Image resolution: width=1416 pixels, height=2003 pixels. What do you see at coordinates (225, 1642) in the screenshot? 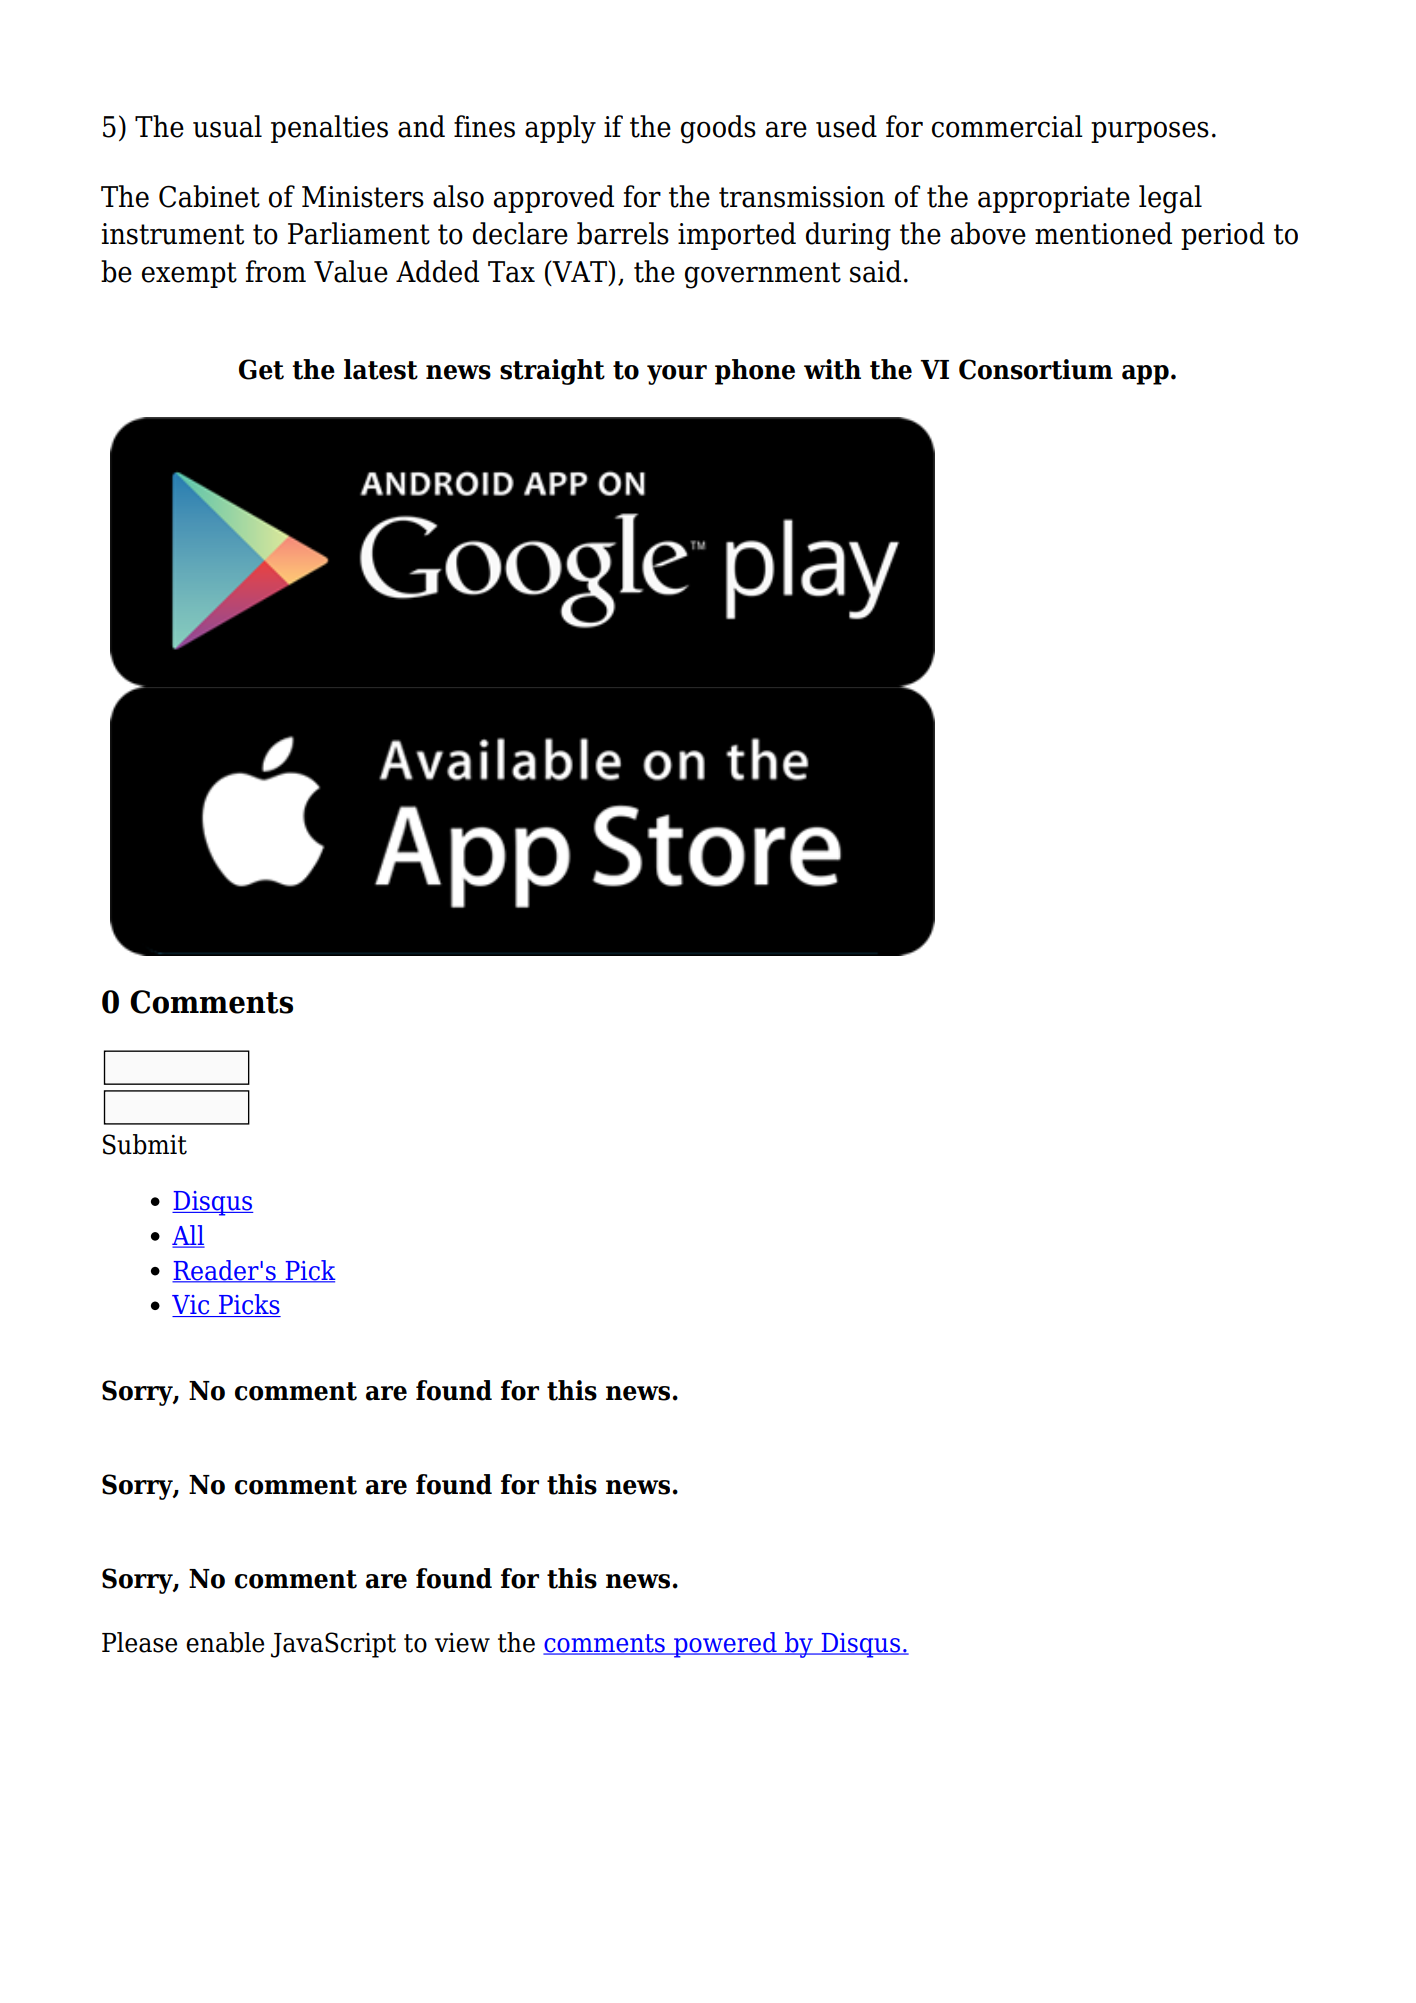
I see `enable` at bounding box center [225, 1642].
